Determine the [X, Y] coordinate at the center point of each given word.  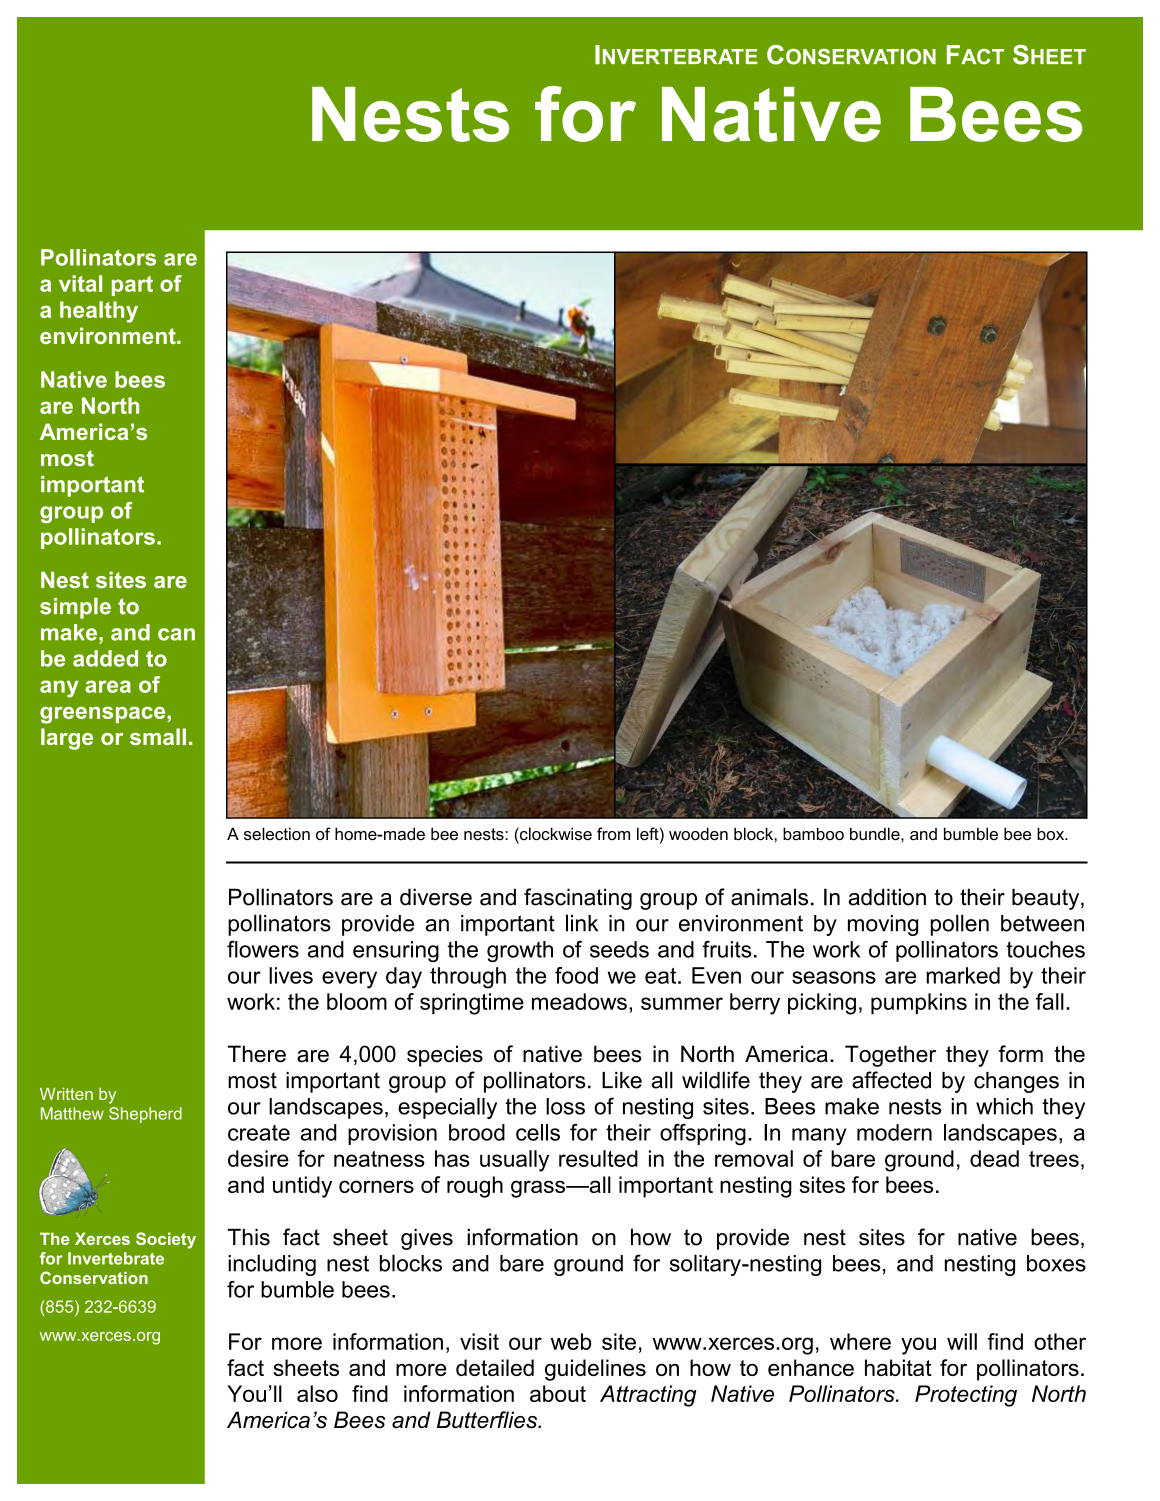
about [558, 1393]
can [176, 634]
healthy [99, 312]
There [256, 1054]
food [576, 975]
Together [890, 1056]
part [132, 286]
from [613, 833]
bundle [876, 834]
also [317, 1393]
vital [80, 283]
